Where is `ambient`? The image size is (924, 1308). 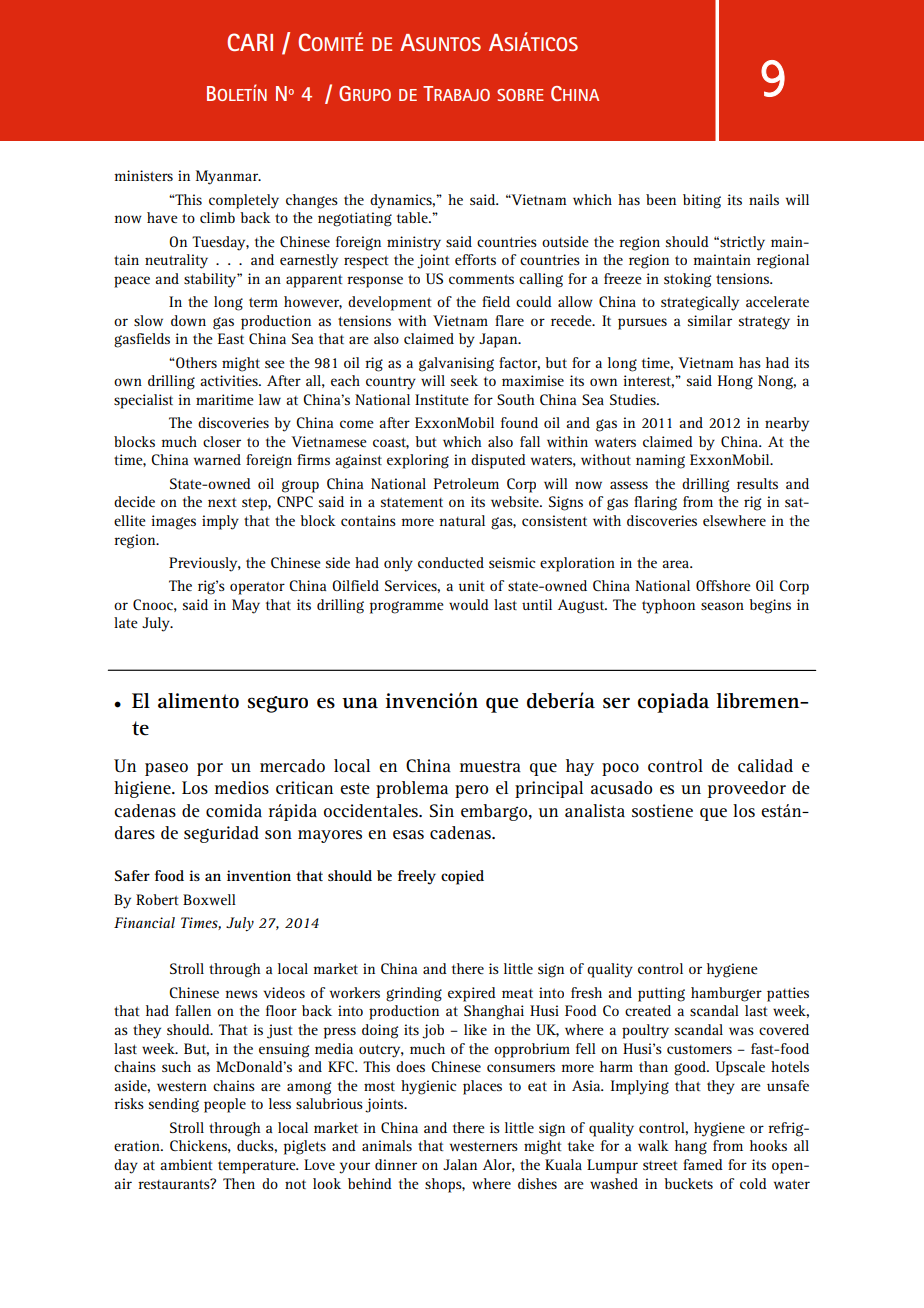 ambient is located at coordinates (186, 1164).
